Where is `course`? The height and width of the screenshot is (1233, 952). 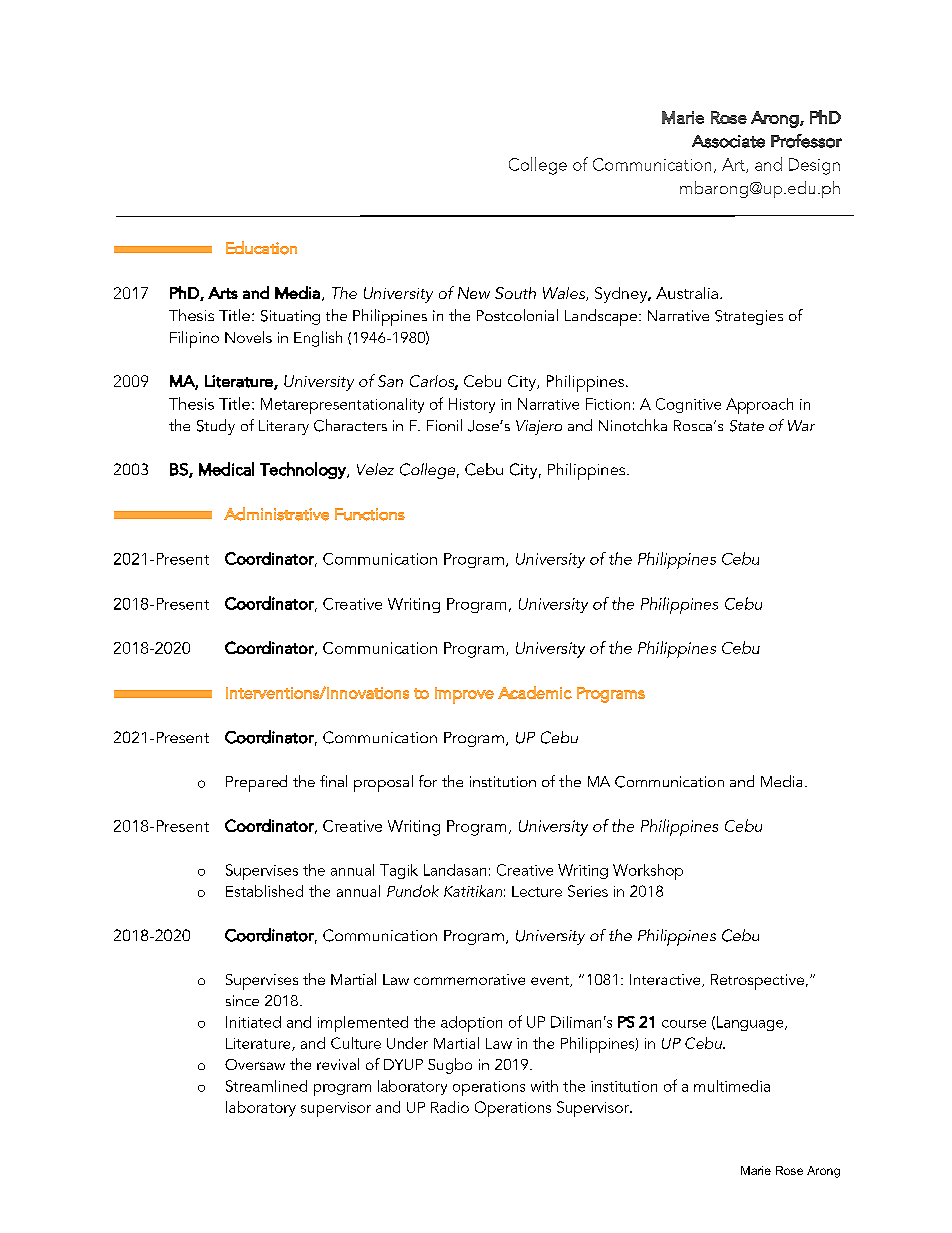 course is located at coordinates (684, 1024).
